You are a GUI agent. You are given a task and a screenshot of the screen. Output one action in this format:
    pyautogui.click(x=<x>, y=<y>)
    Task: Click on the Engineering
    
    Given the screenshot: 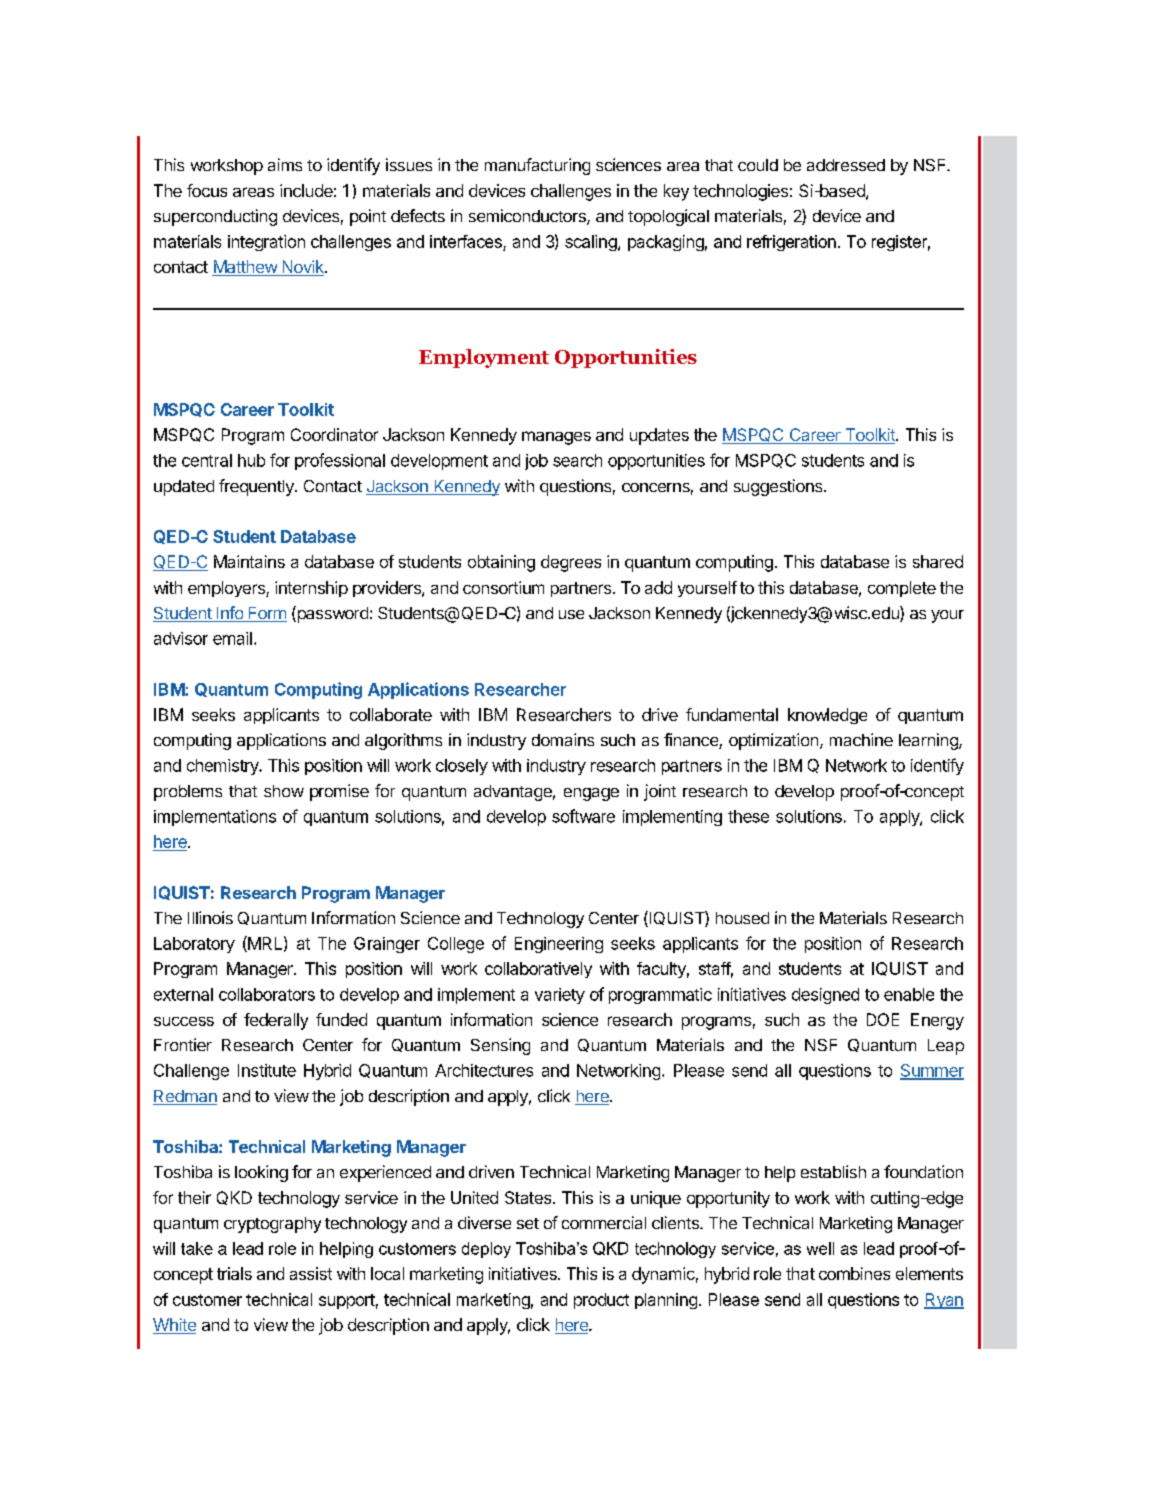 What is the action you would take?
    pyautogui.click(x=559, y=945)
